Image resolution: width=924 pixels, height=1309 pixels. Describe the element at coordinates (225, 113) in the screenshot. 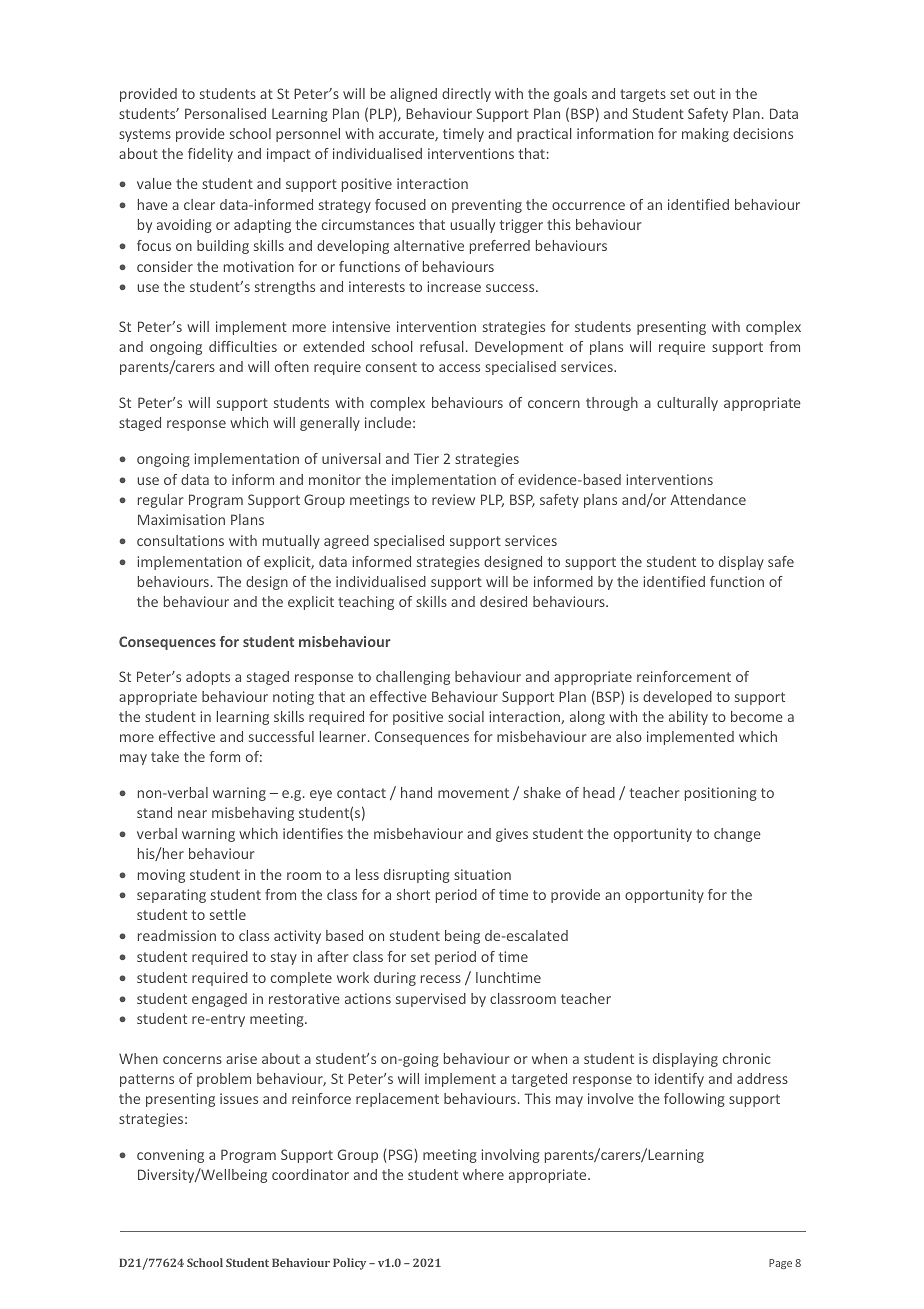

I see `Personalised` at that location.
